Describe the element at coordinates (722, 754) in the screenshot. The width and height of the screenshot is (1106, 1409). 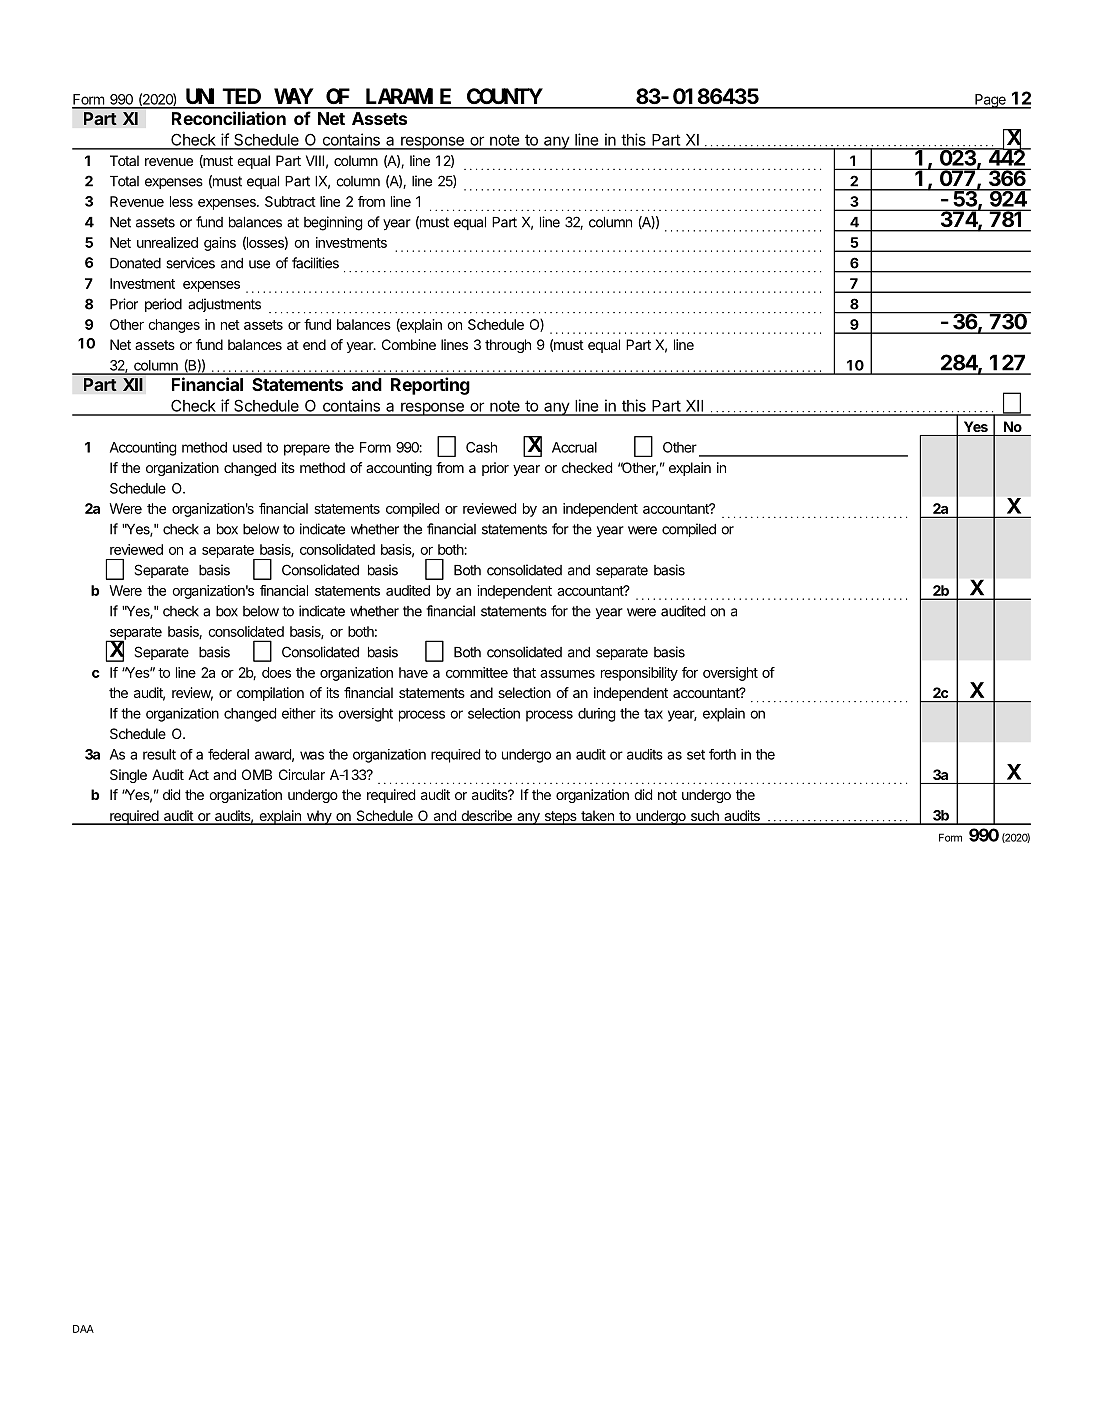
I see `forth` at that location.
